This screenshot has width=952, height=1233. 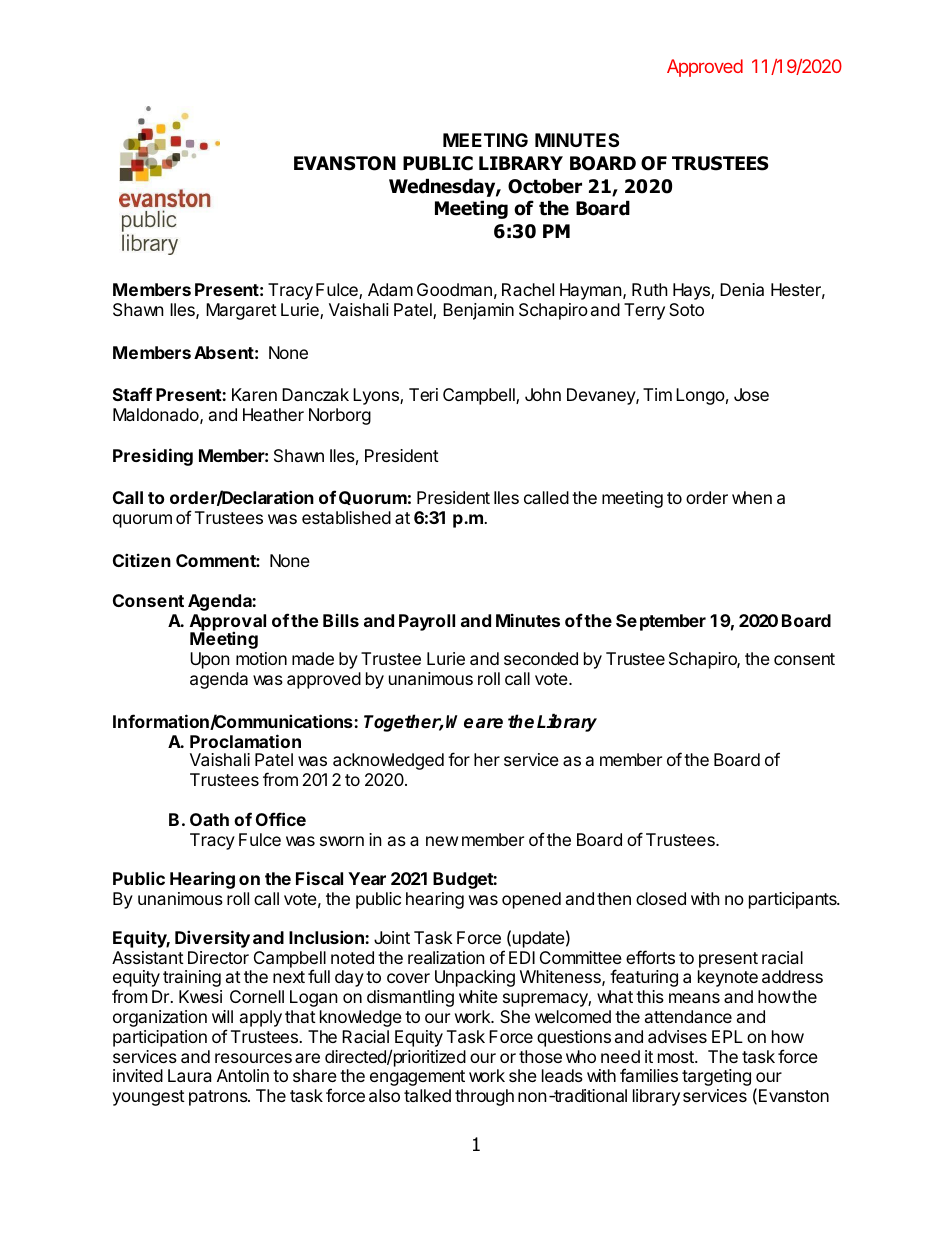 What do you see at coordinates (484, 1097) in the screenshot?
I see `through` at bounding box center [484, 1097].
